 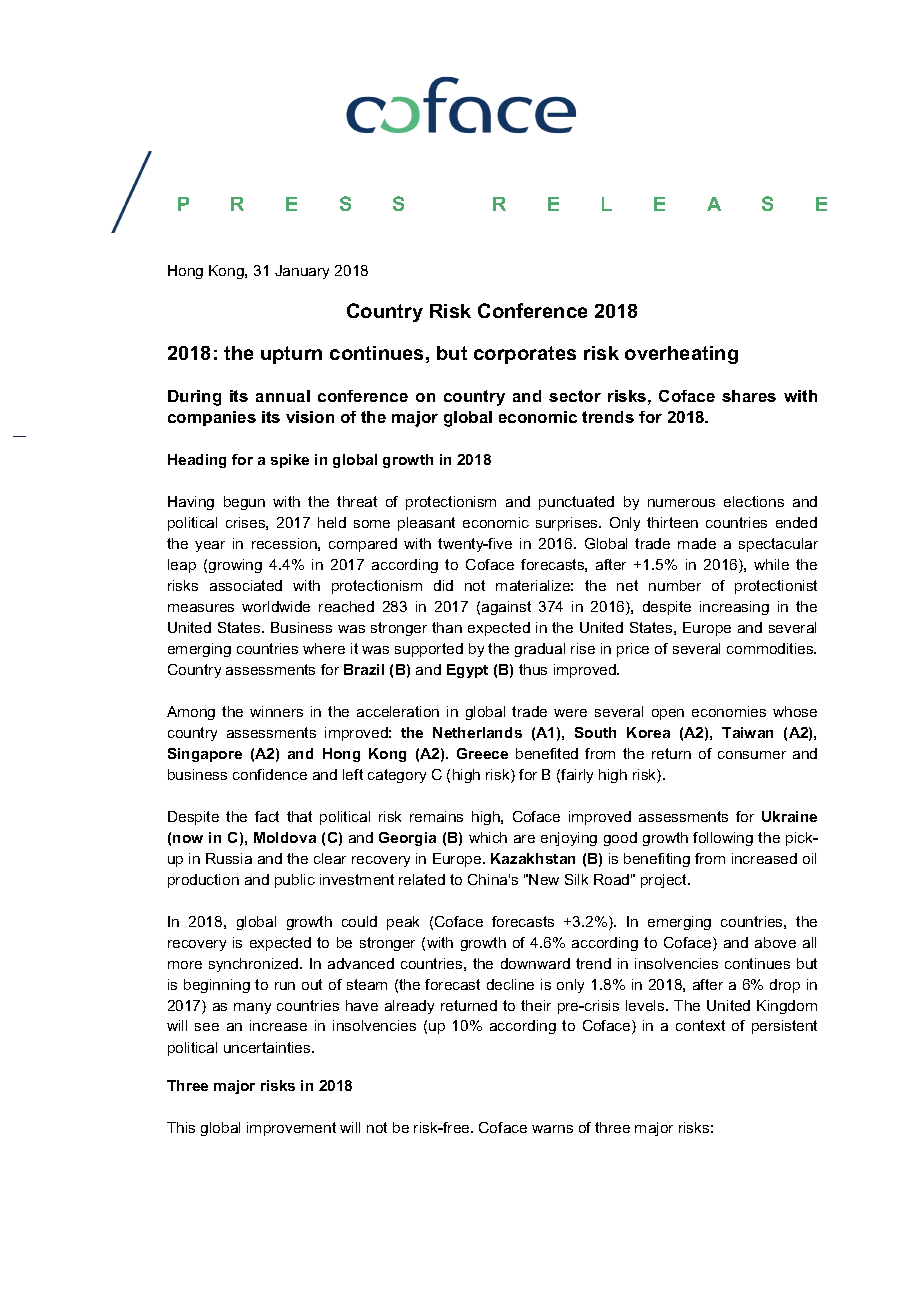 I want to click on overheating, so click(x=681, y=355).
